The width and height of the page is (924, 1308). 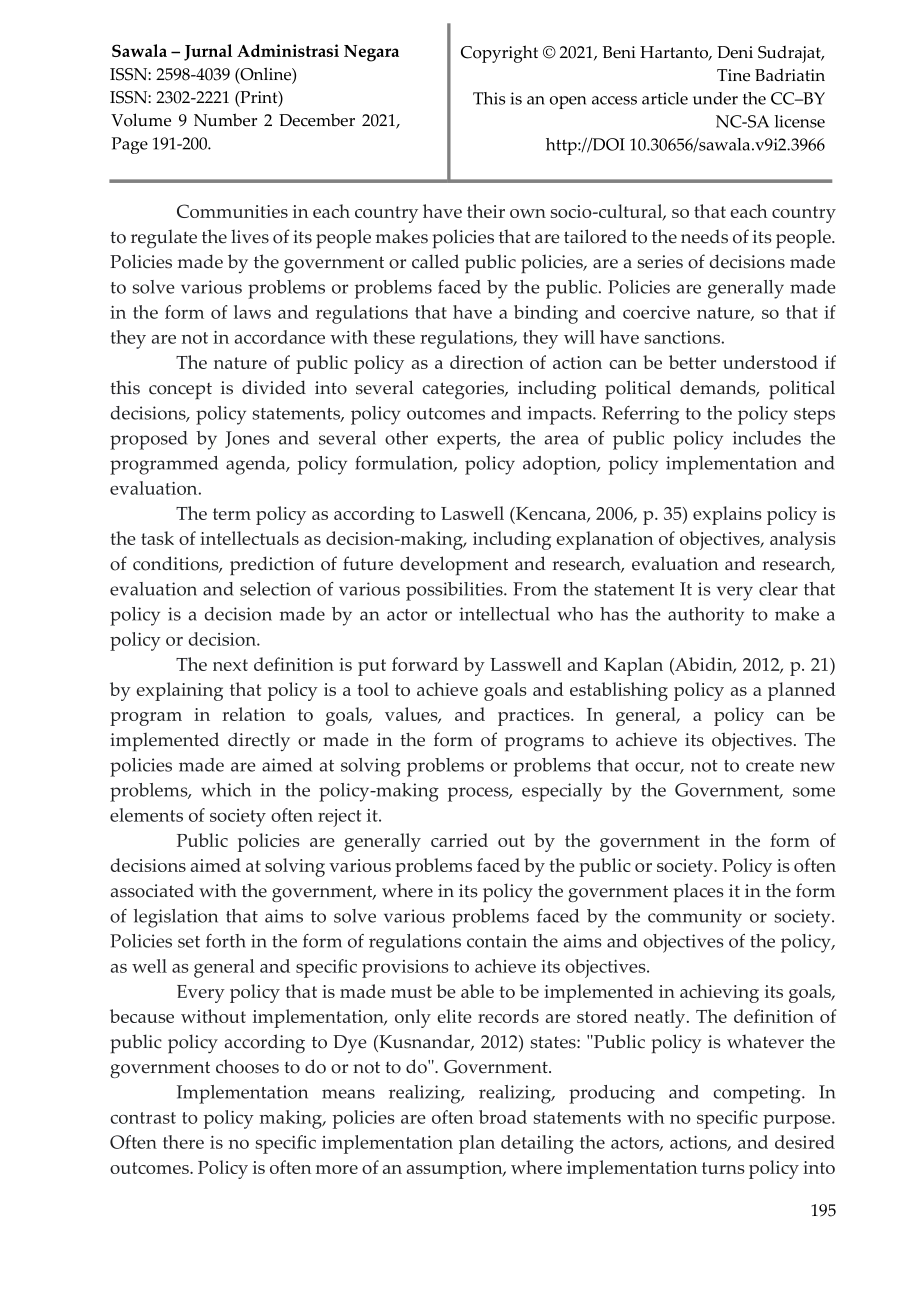 I want to click on next, so click(x=230, y=665).
